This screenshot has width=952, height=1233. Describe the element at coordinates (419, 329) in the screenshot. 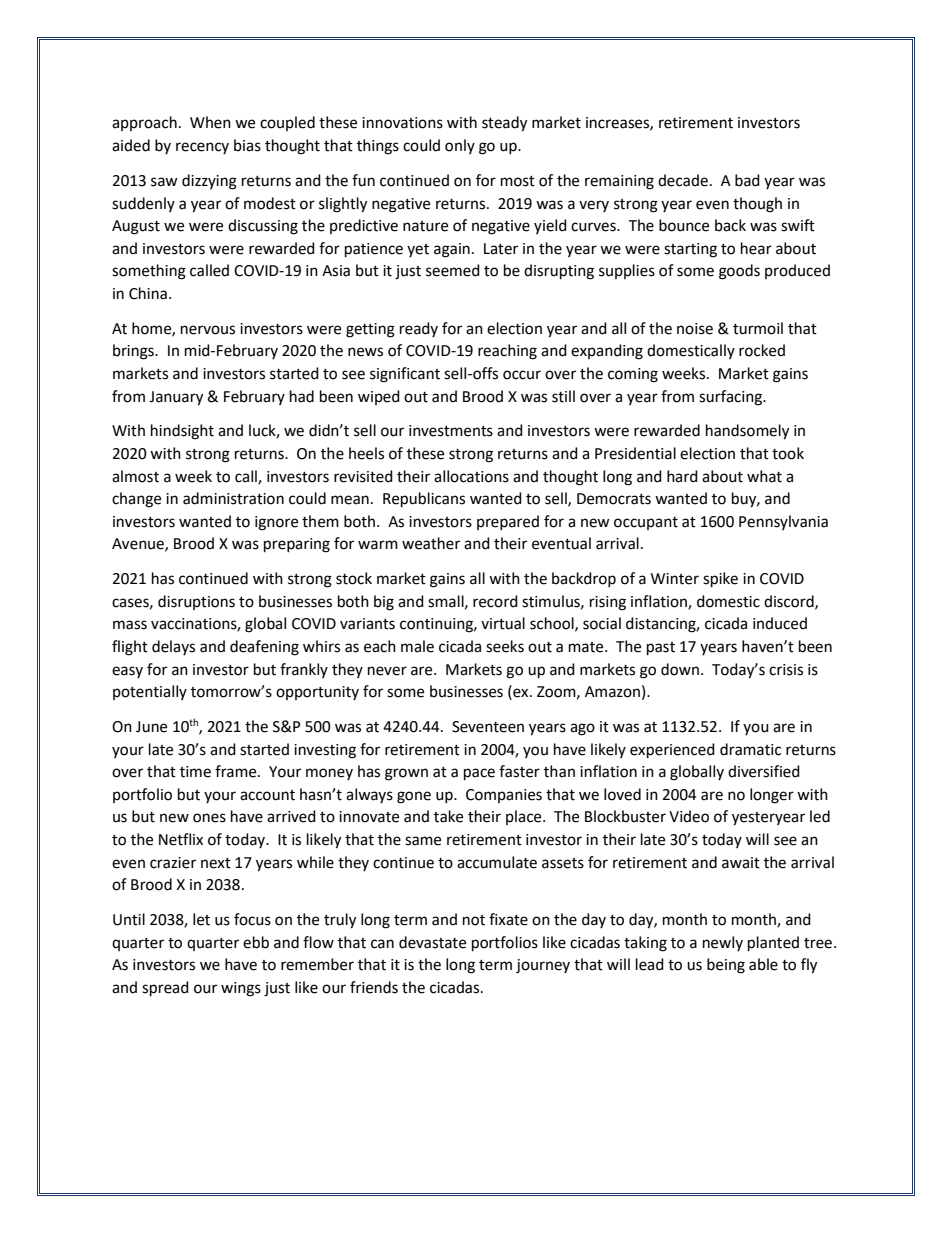

I see `ready` at that location.
